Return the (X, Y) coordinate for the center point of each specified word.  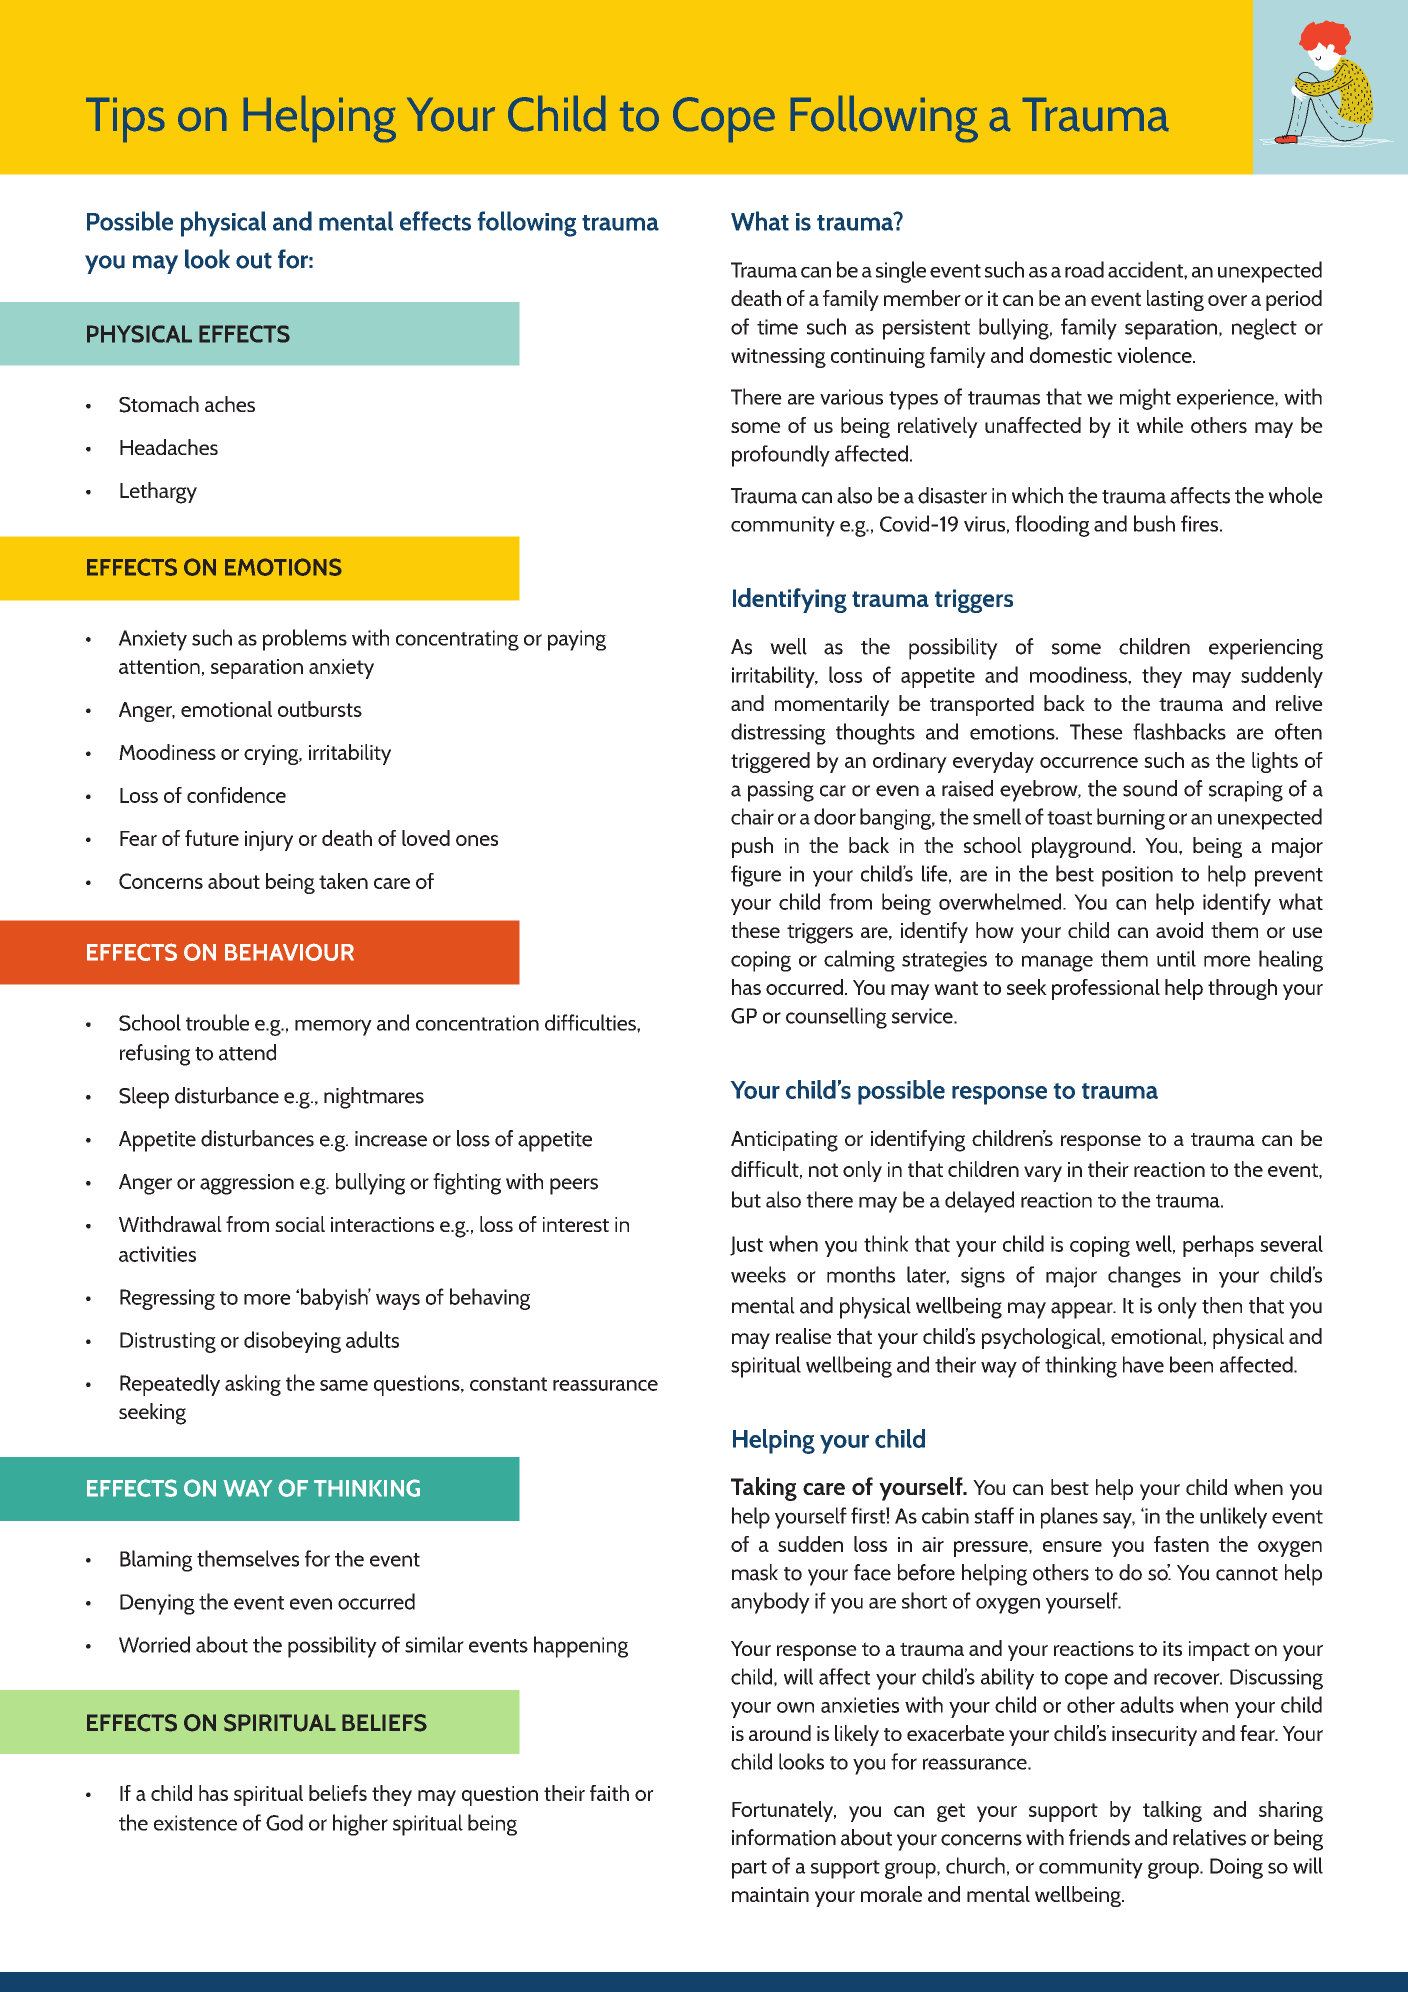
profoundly (781, 456)
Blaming (156, 1561)
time (777, 327)
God (284, 1822)
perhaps (1218, 1246)
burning (1131, 819)
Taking (764, 1489)
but (746, 1199)
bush (1154, 523)
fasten (1181, 1544)
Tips (125, 120)
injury (269, 841)
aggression (247, 1184)
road (1084, 269)
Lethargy (158, 493)
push (752, 847)
